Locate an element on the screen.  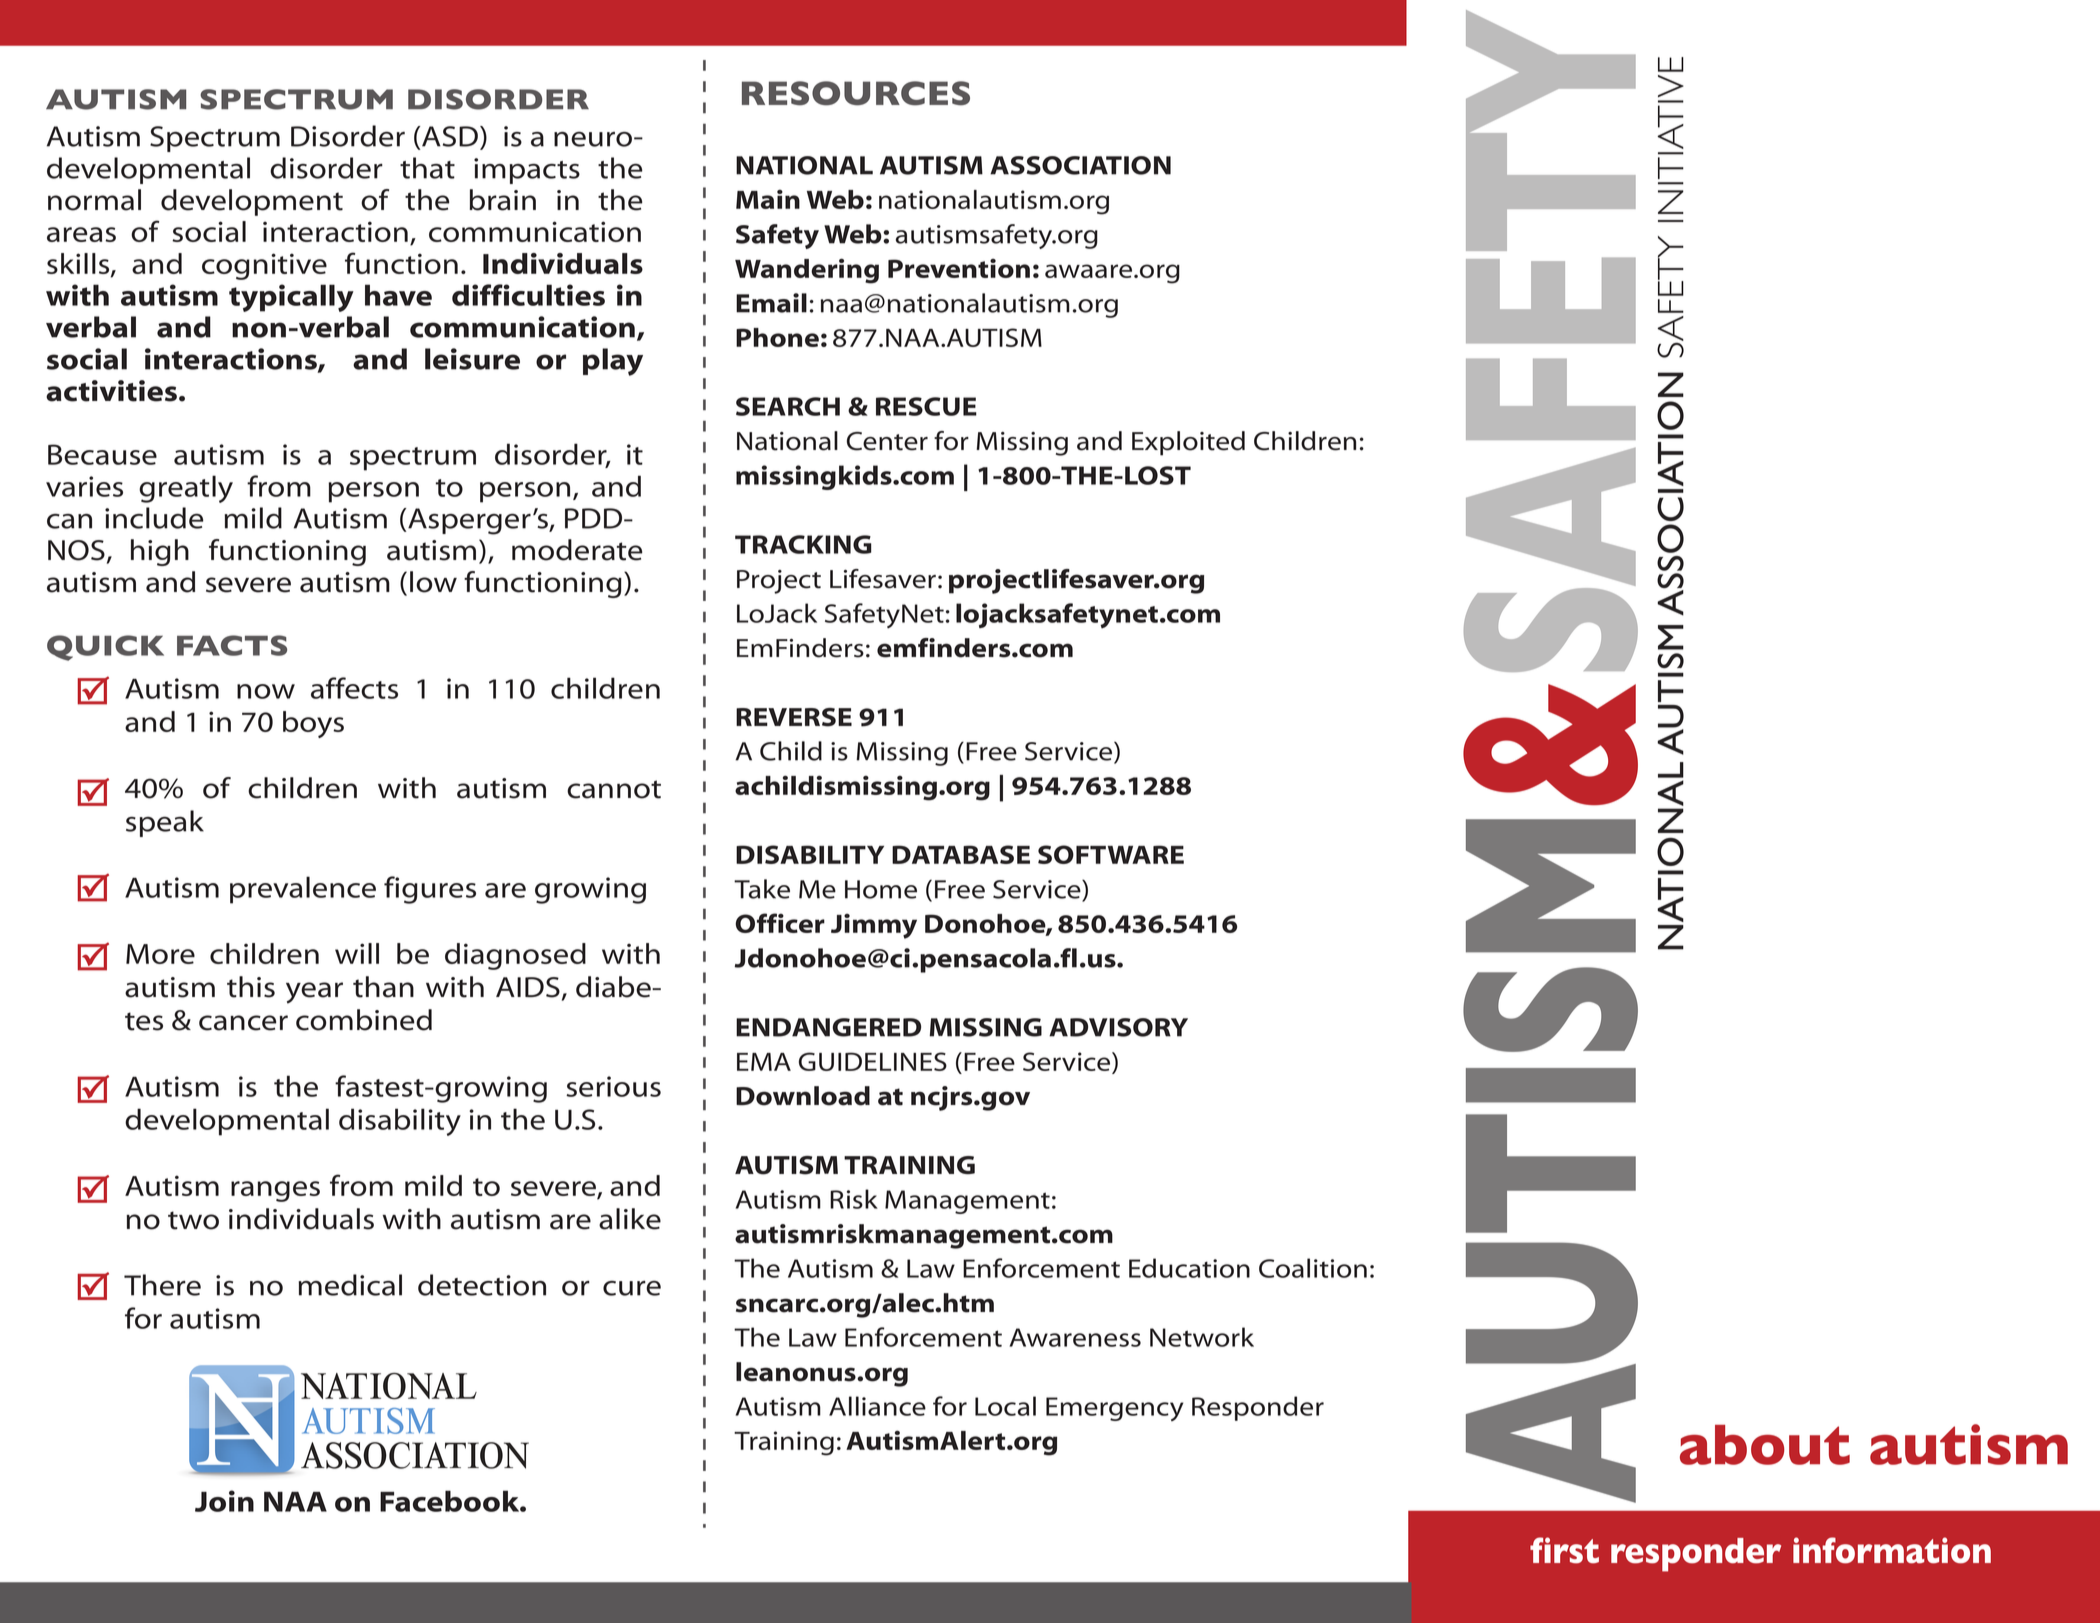
RESCUE is located at coordinates (926, 406).
